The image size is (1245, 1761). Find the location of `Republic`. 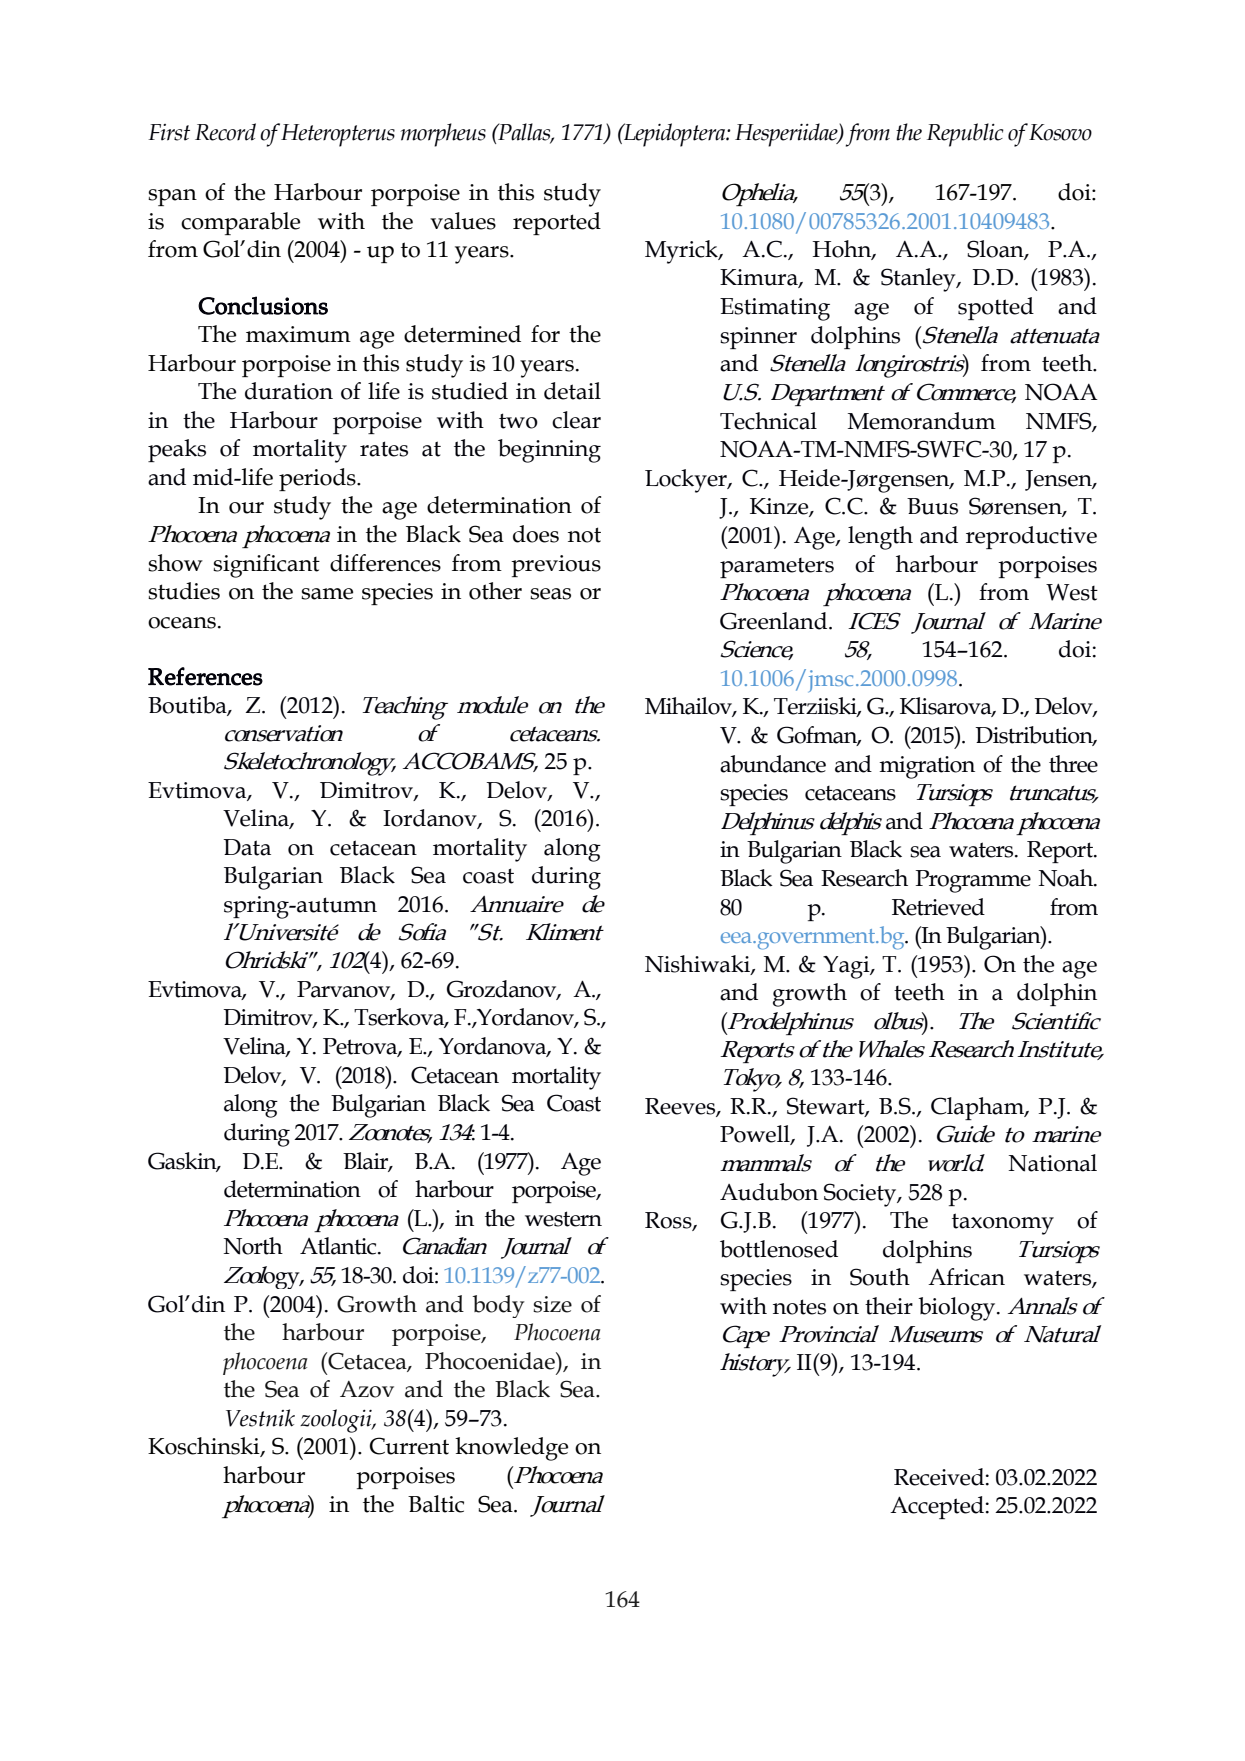

Republic is located at coordinates (965, 135).
